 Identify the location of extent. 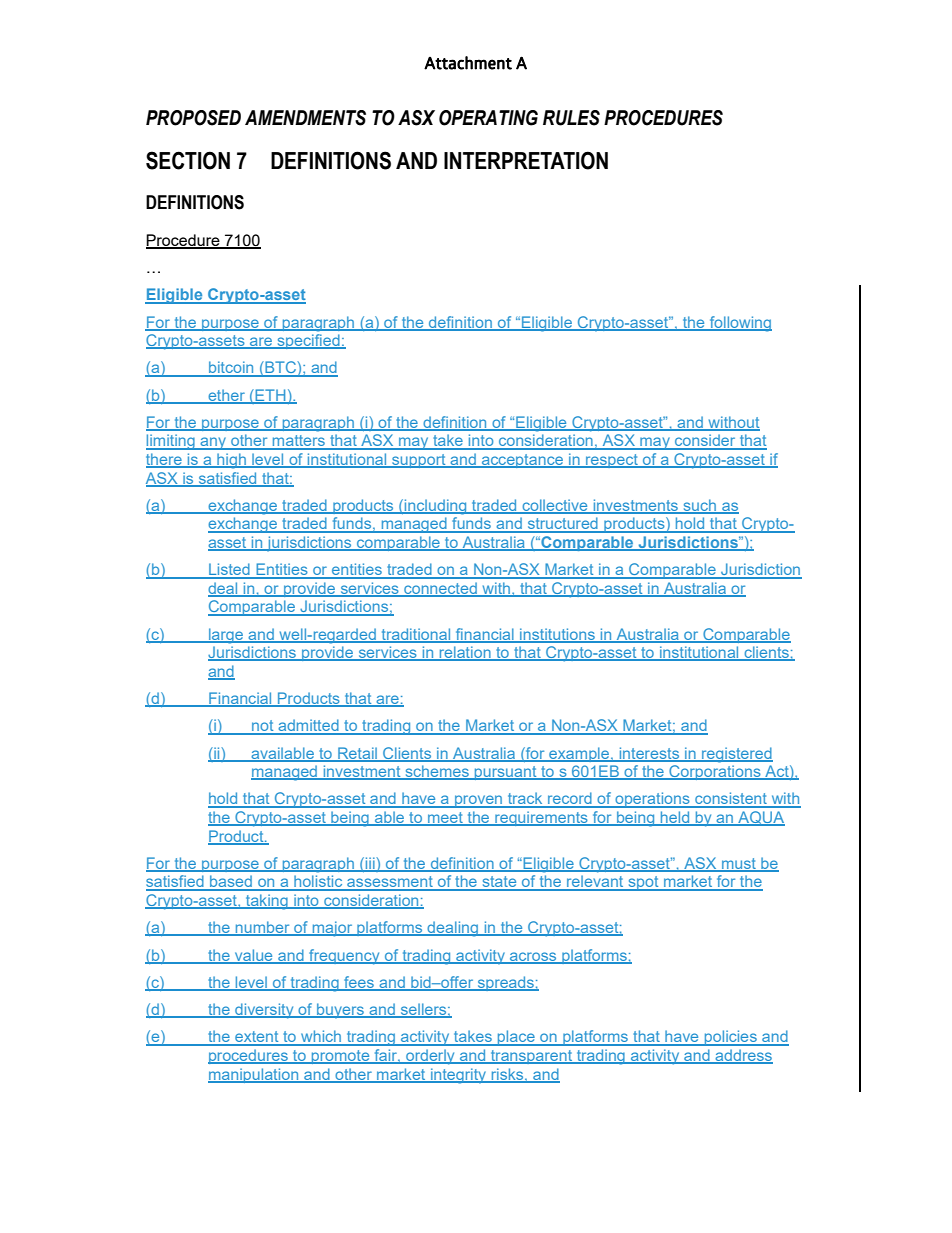
(257, 1038).
